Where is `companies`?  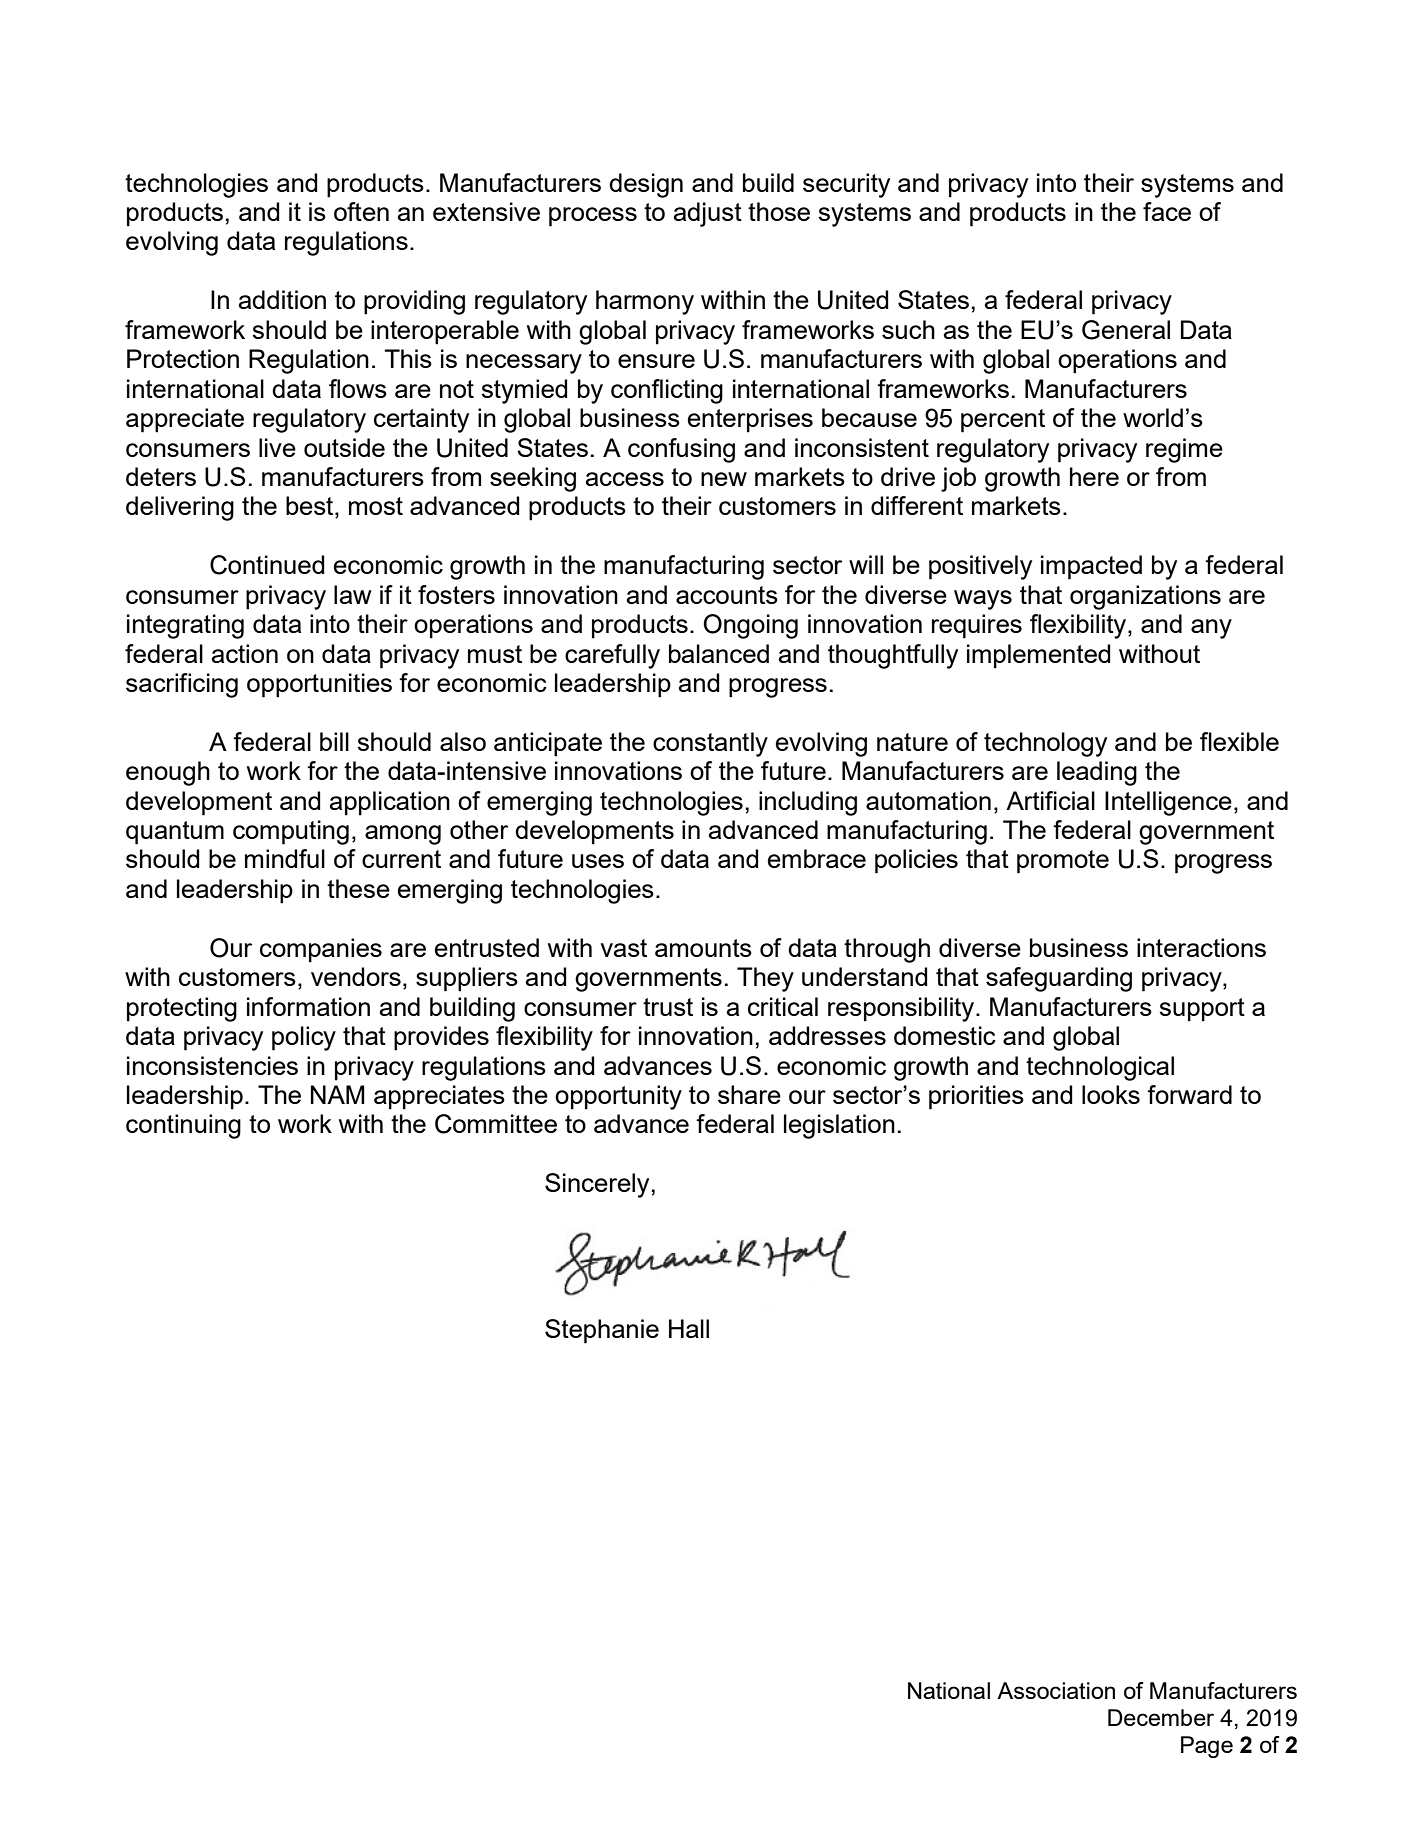 companies is located at coordinates (321, 950).
